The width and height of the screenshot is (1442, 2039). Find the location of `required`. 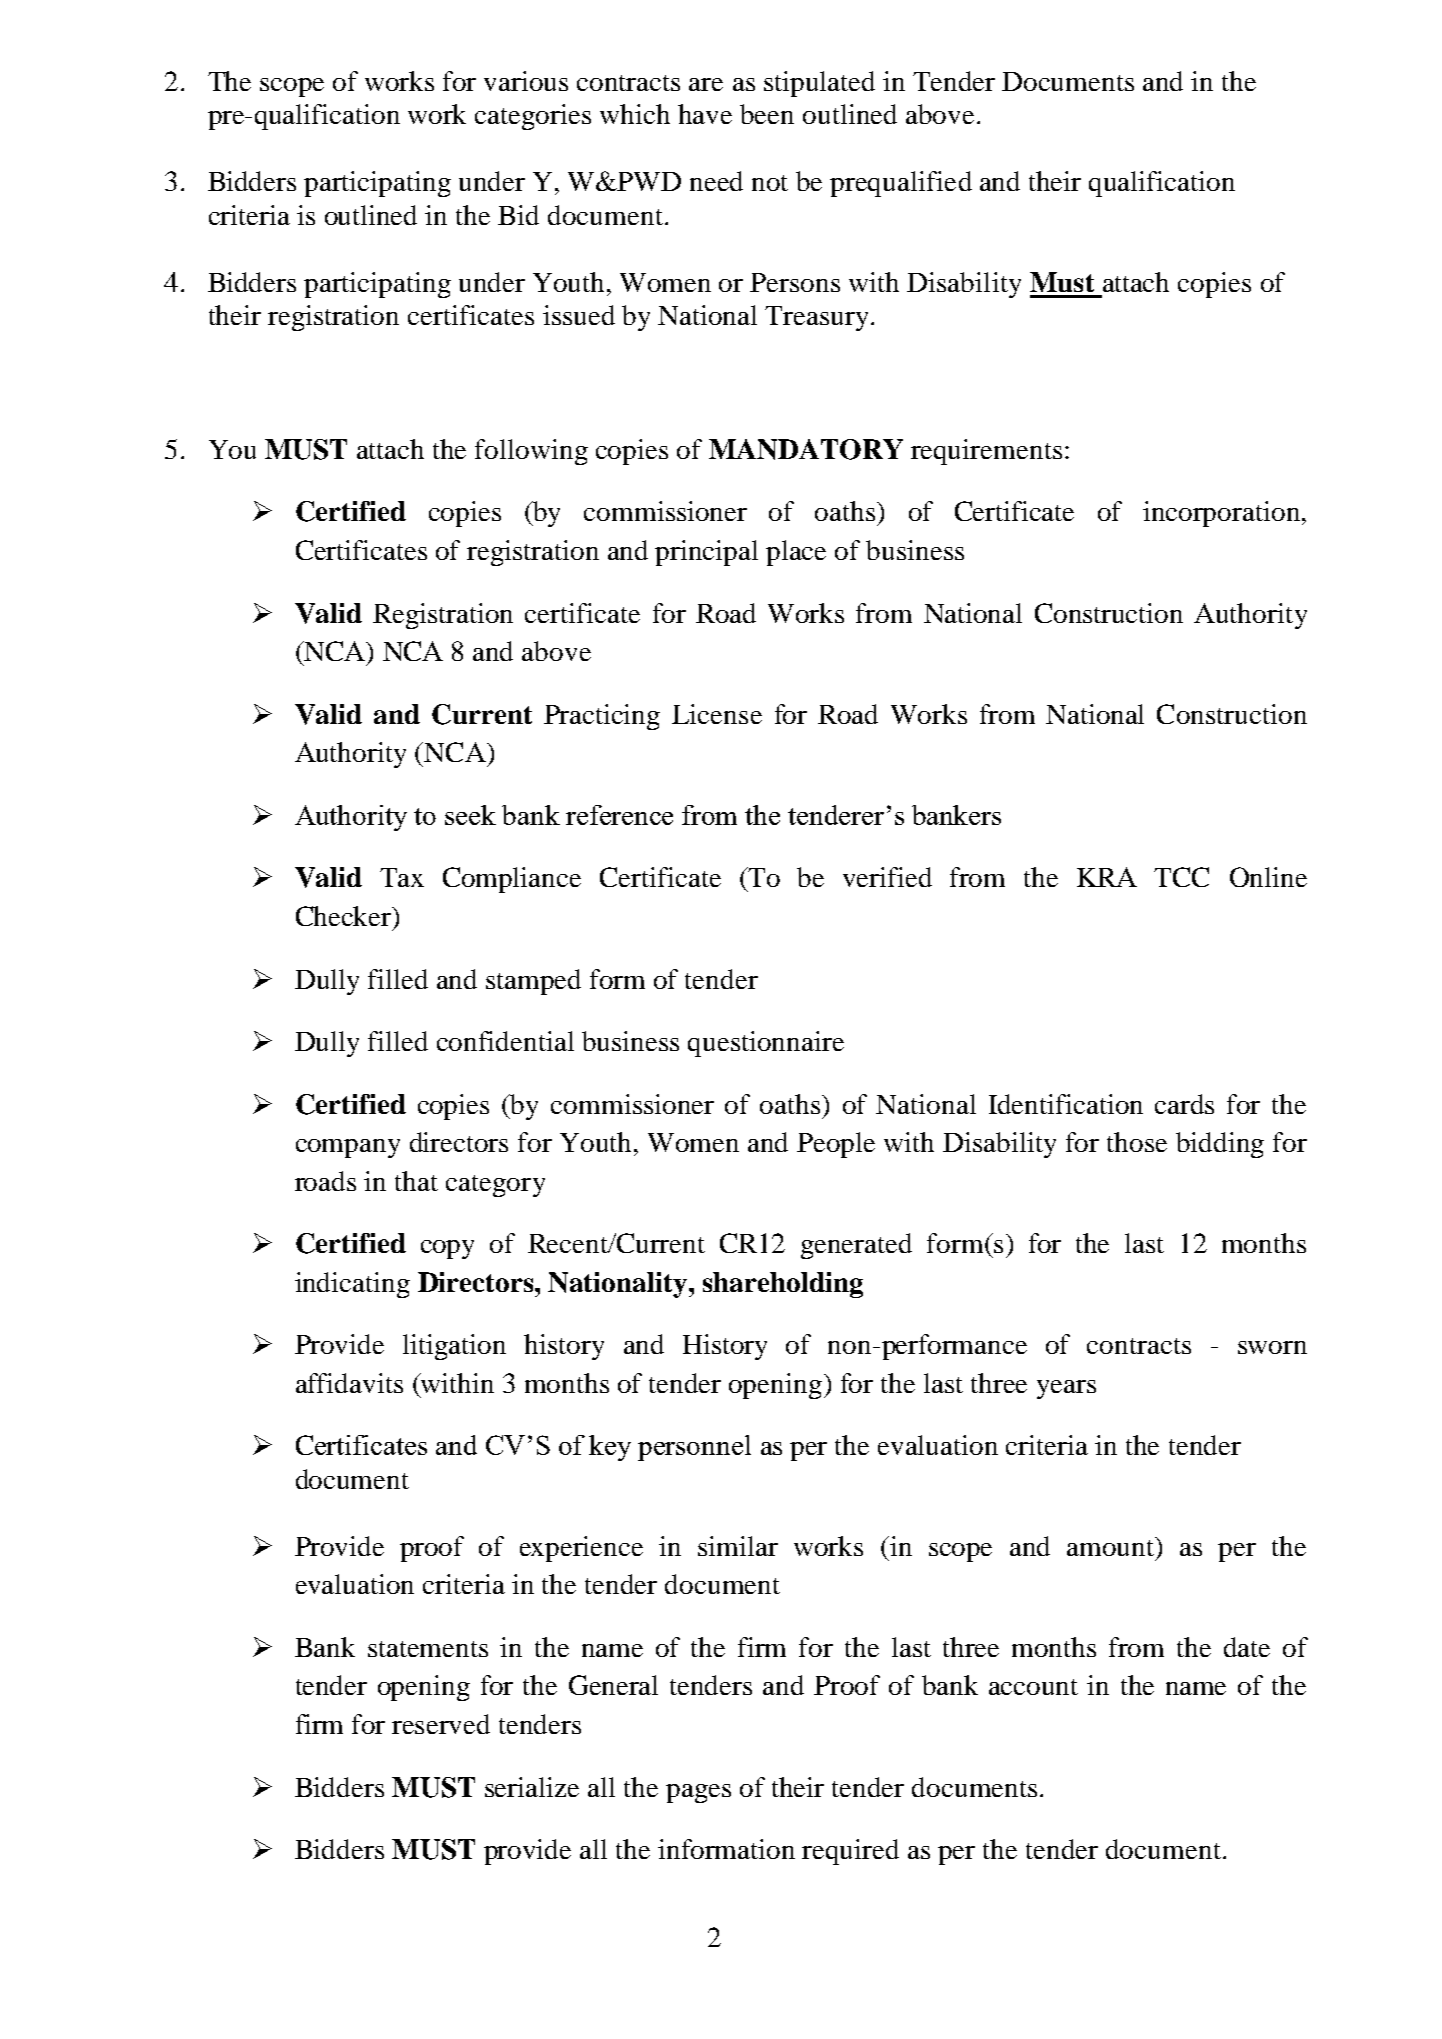

required is located at coordinates (850, 1852).
